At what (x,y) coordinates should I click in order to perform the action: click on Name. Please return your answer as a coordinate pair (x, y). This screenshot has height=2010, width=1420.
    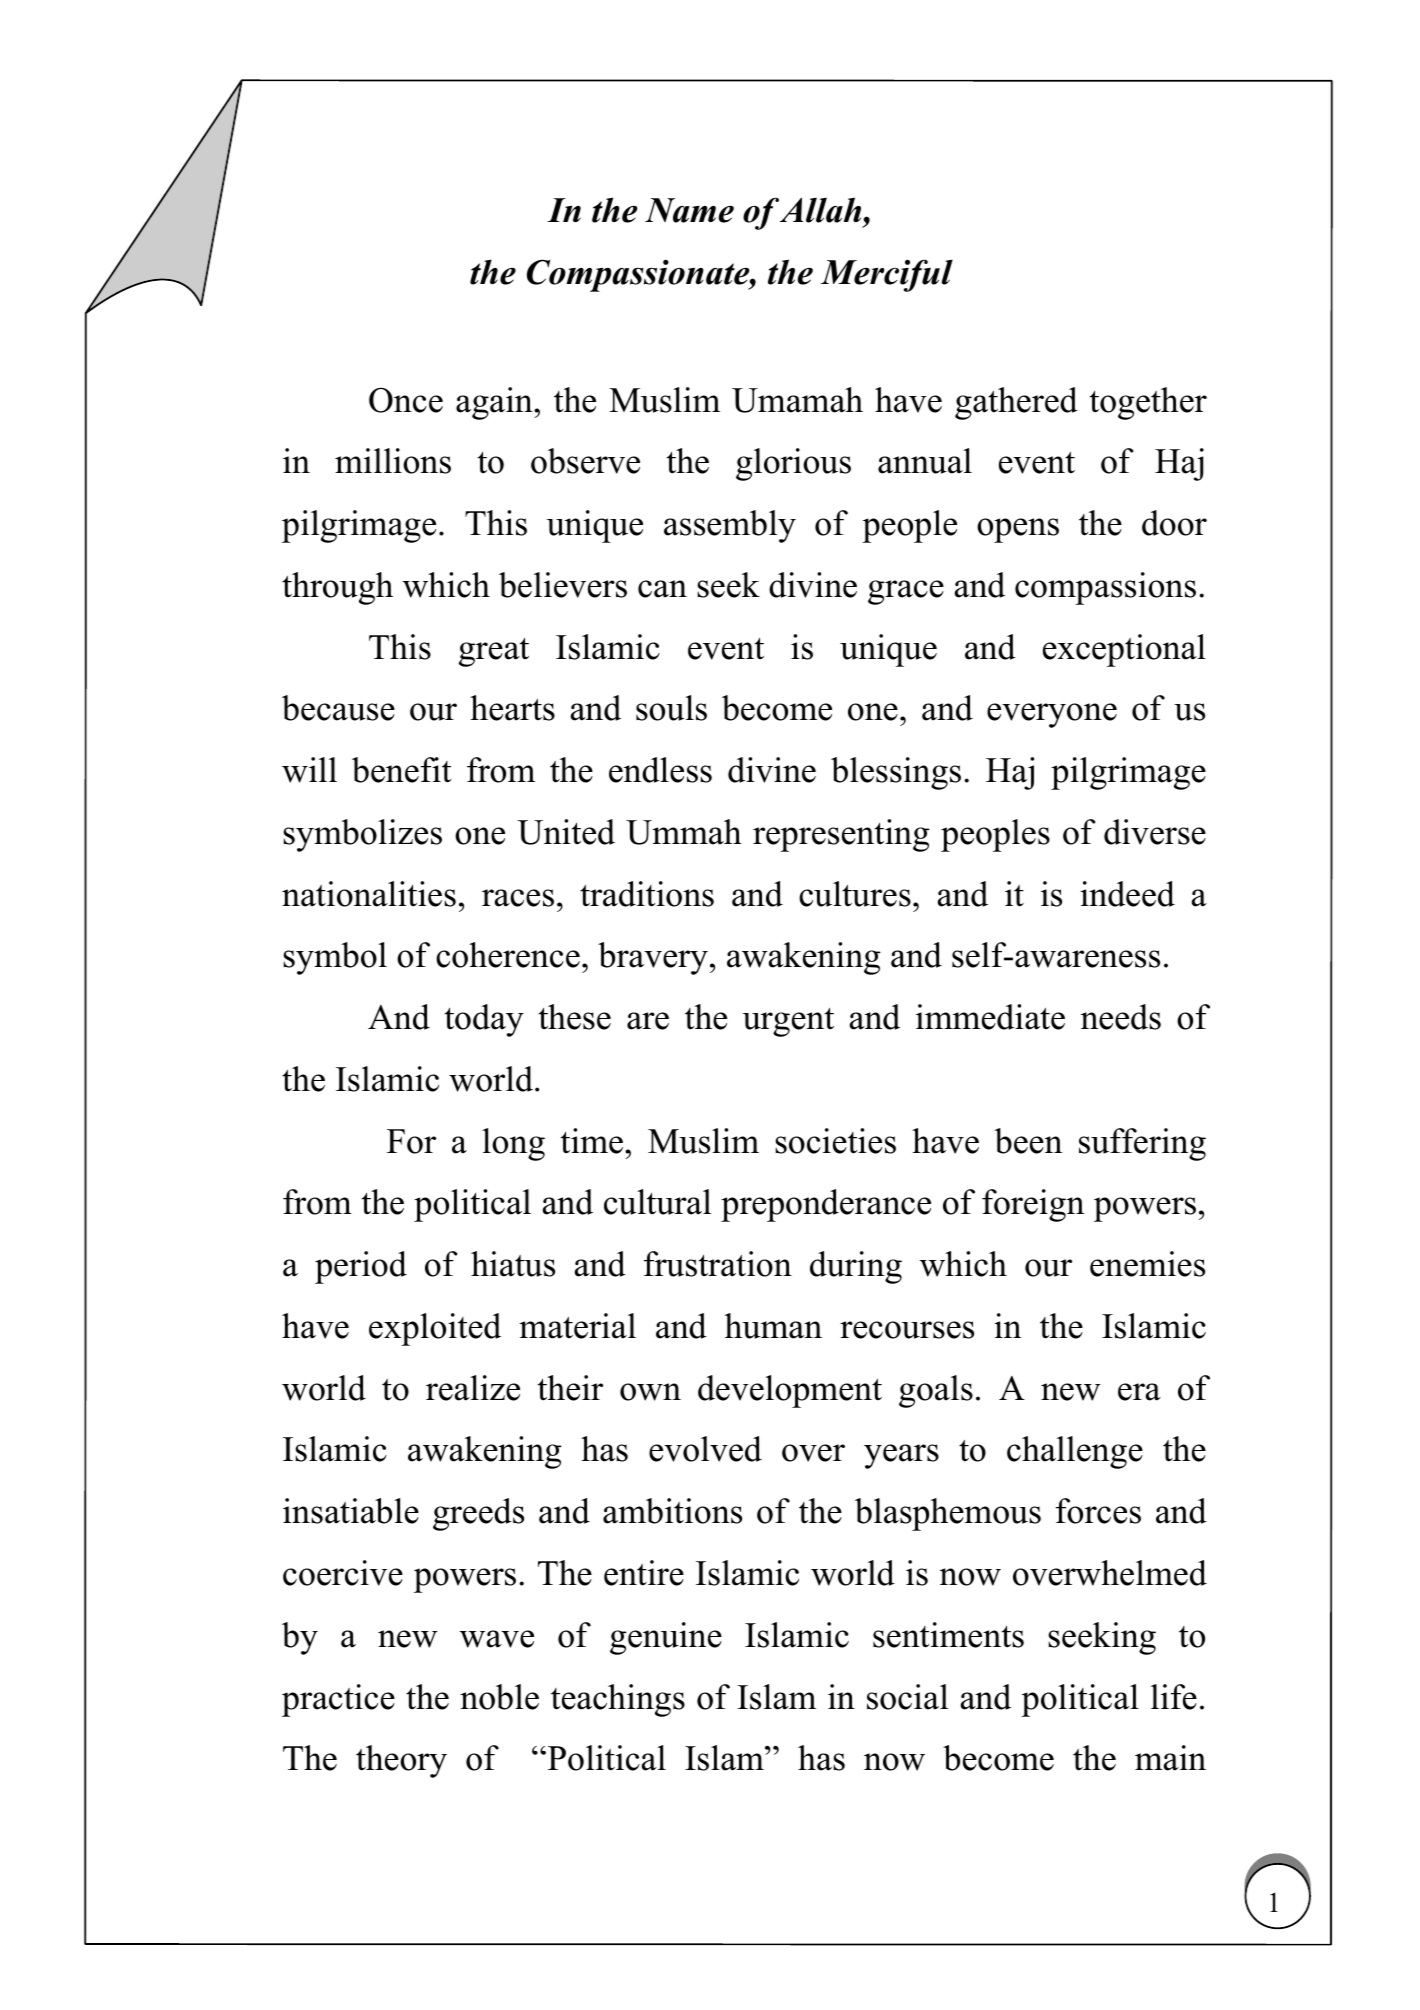
    Looking at the image, I should click on (689, 210).
